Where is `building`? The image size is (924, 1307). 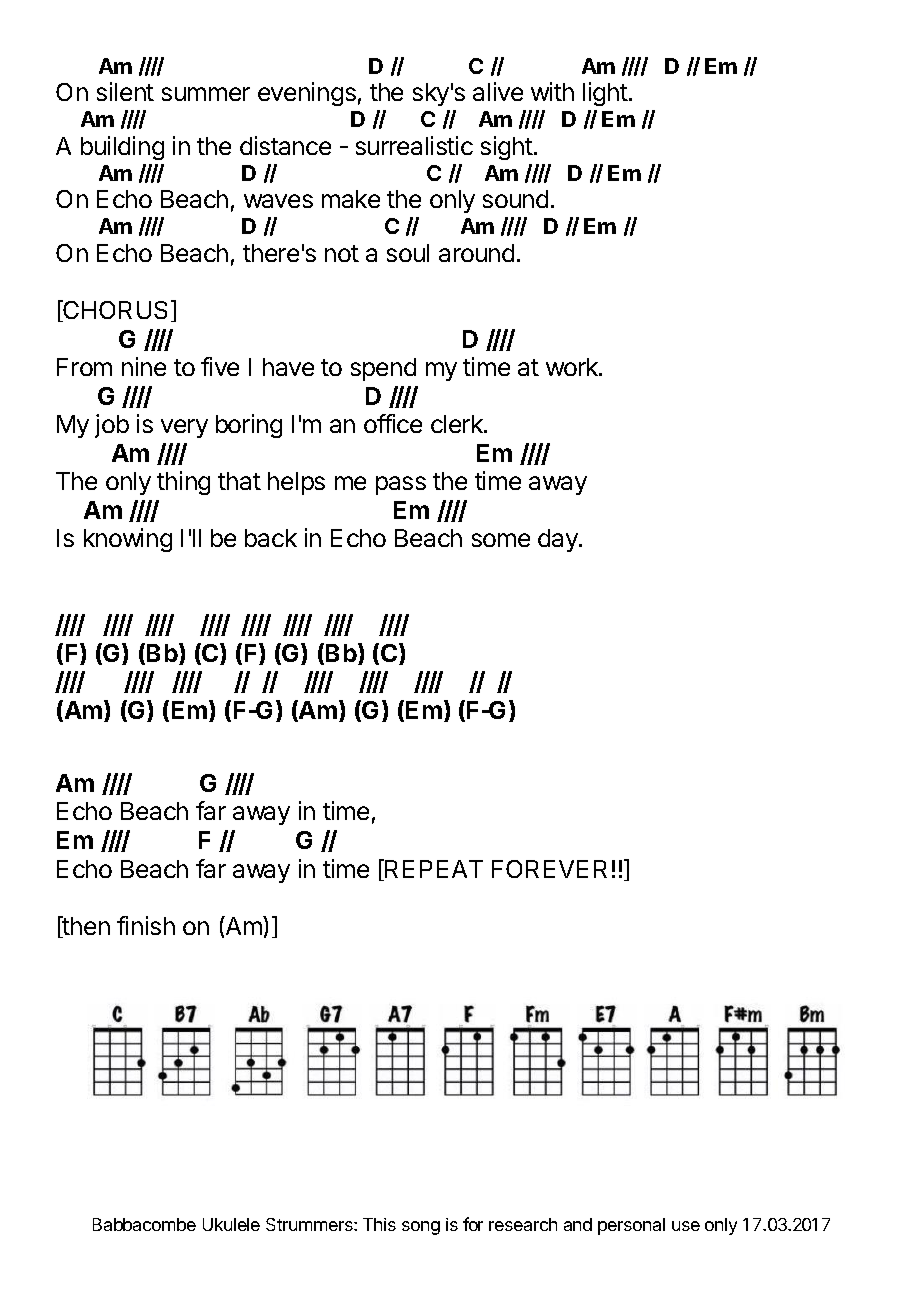 building is located at coordinates (122, 148).
